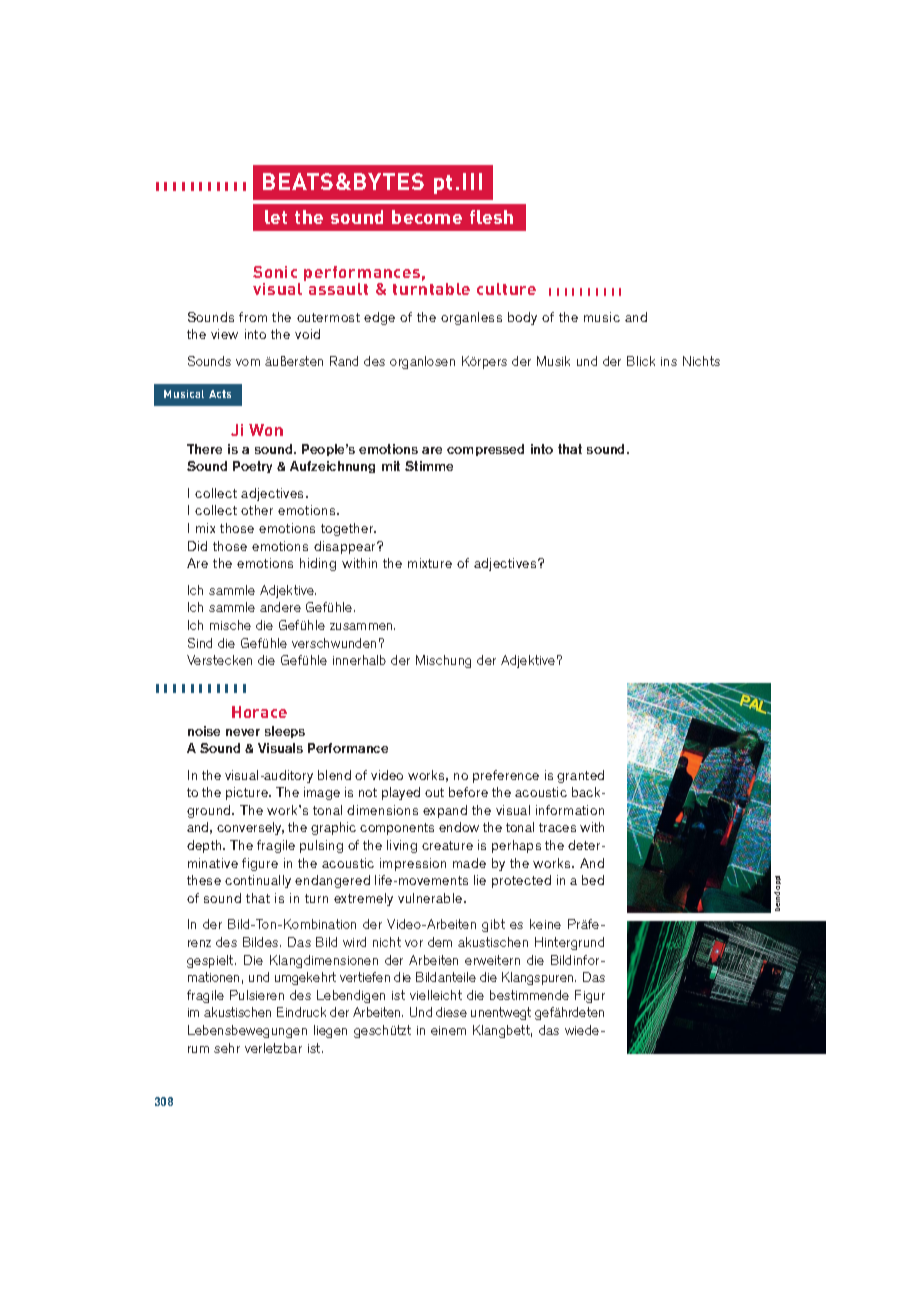 This page has height=1308, width=924. I want to click on culture, so click(506, 289).
